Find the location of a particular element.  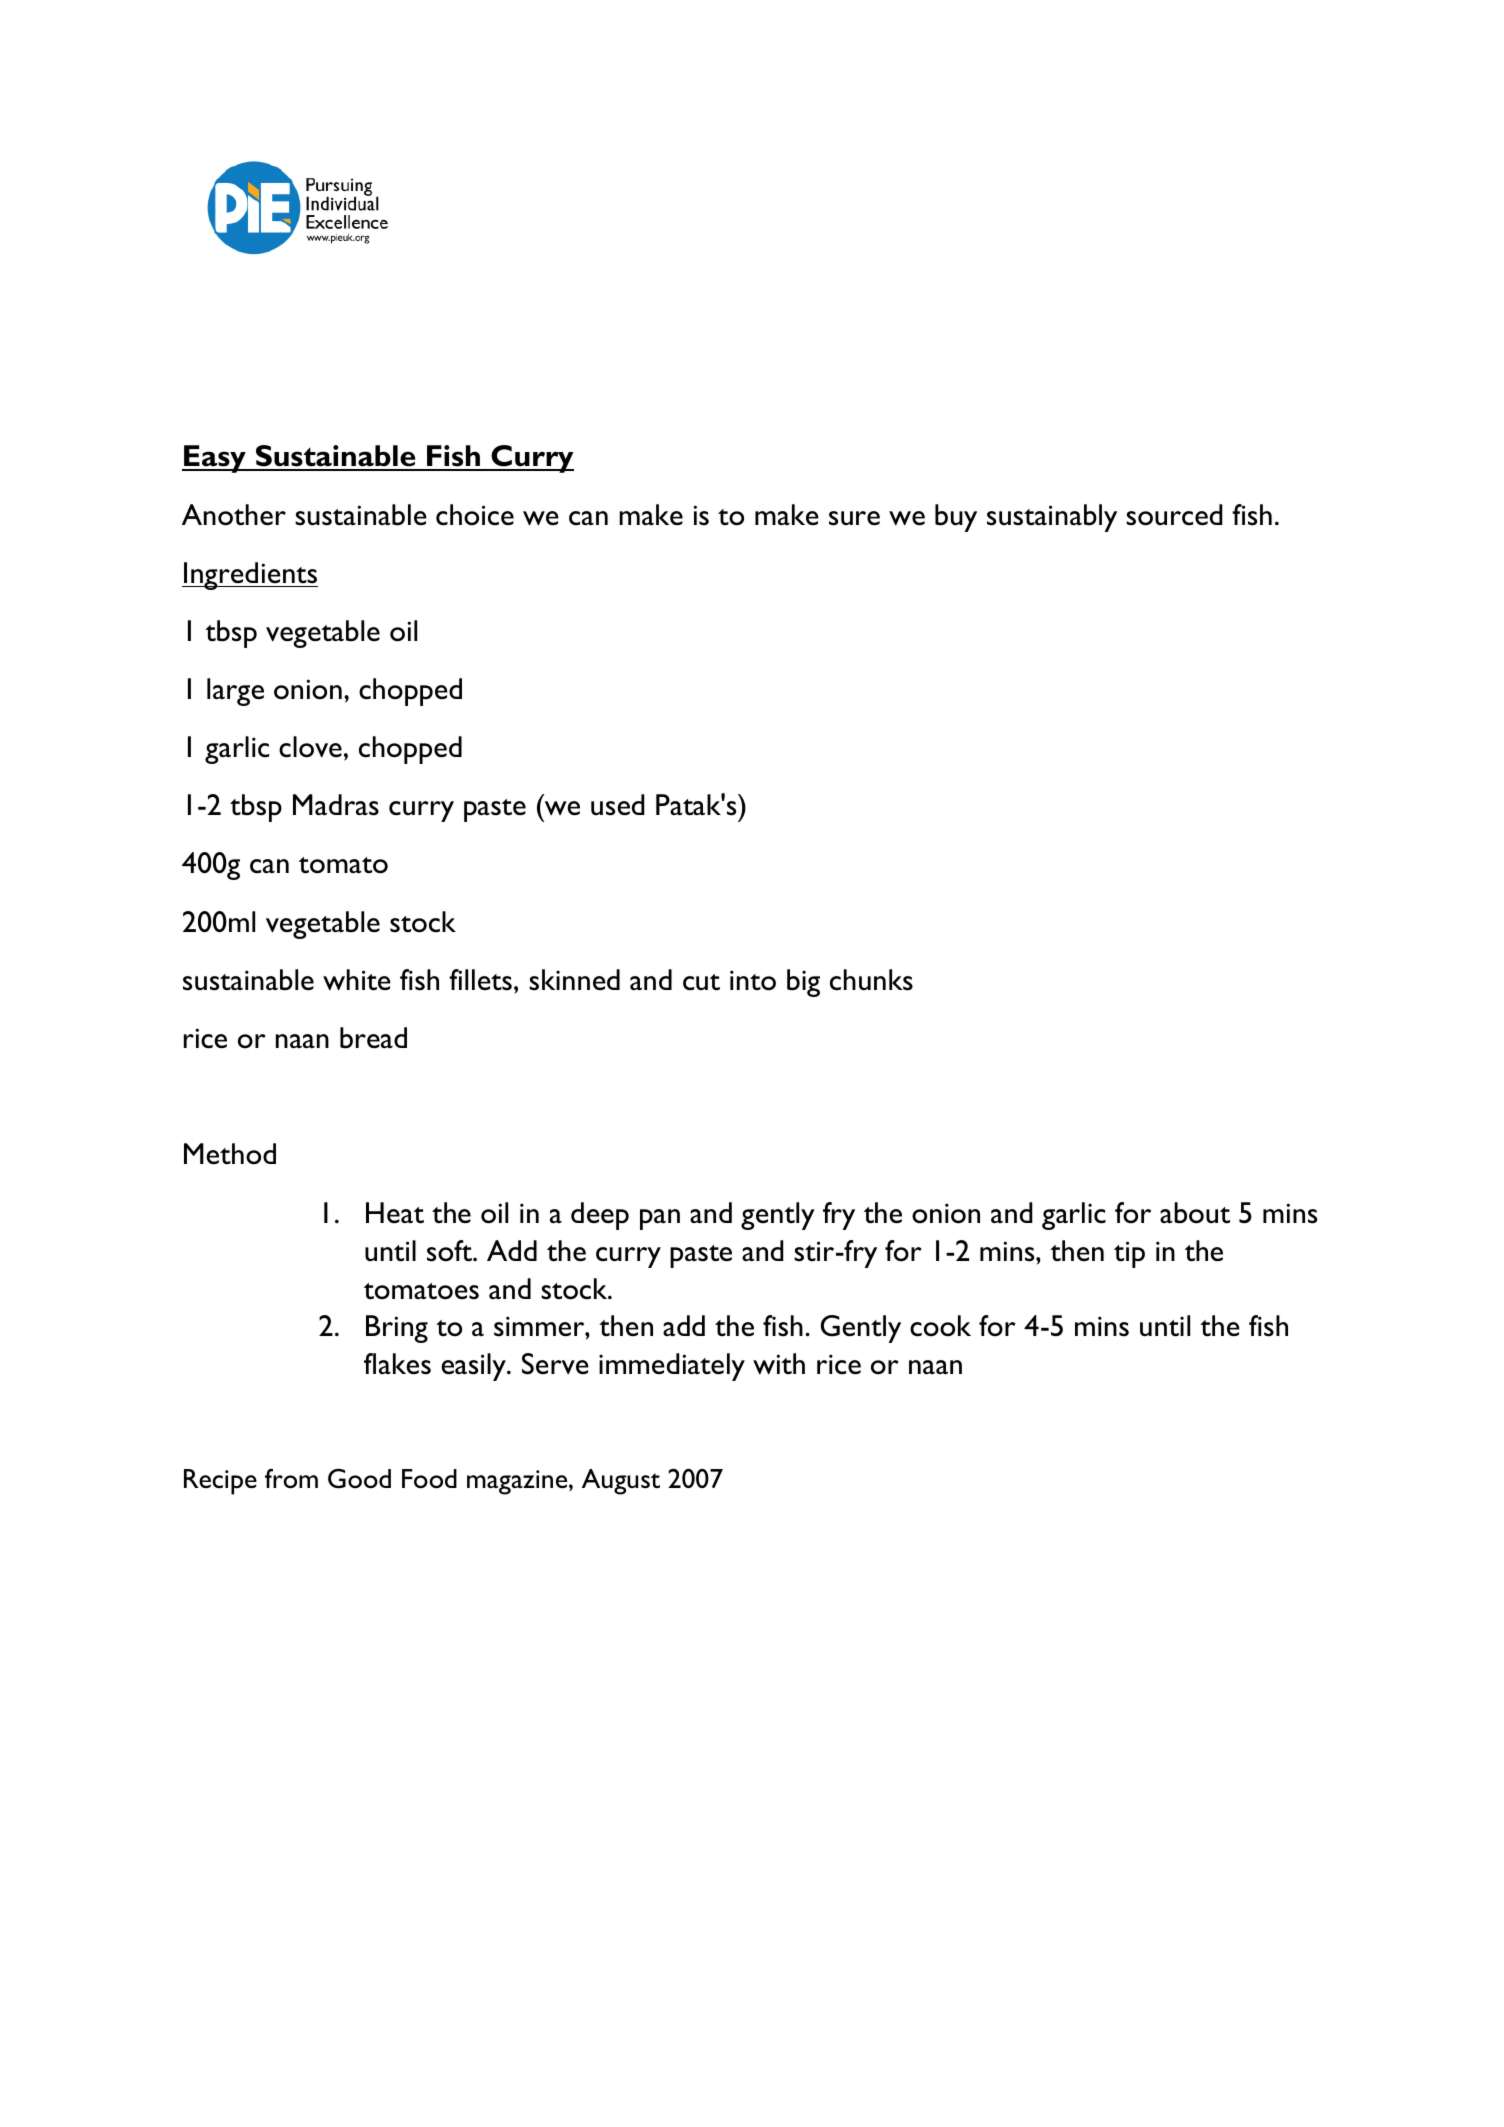

August is located at coordinates (621, 1482).
